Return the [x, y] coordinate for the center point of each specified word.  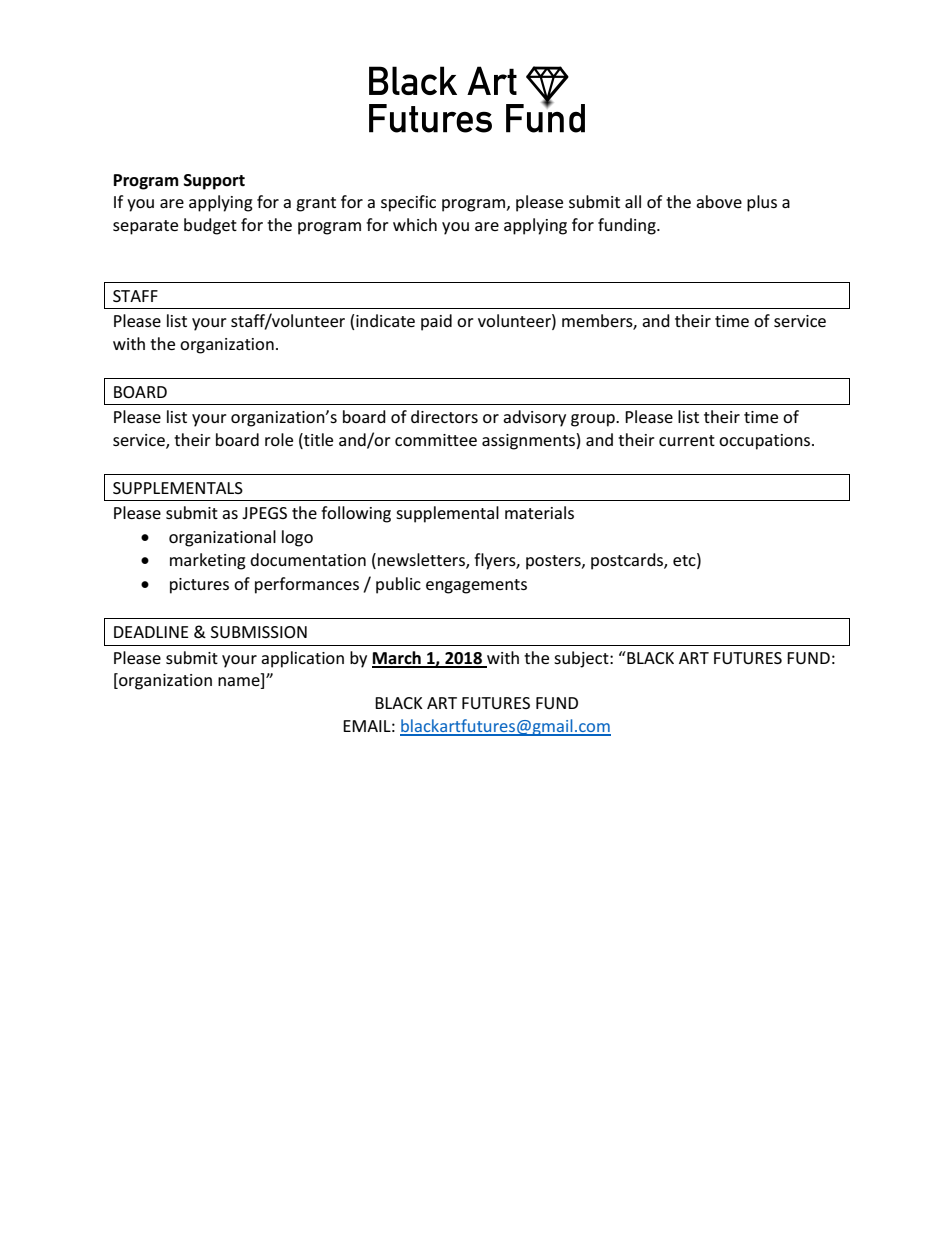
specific [408, 203]
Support [214, 182]
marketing [208, 561]
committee [436, 440]
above [719, 201]
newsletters [422, 561]
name [240, 683]
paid [436, 322]
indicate [384, 322]
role [279, 439]
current [687, 440]
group [594, 420]
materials [539, 512]
